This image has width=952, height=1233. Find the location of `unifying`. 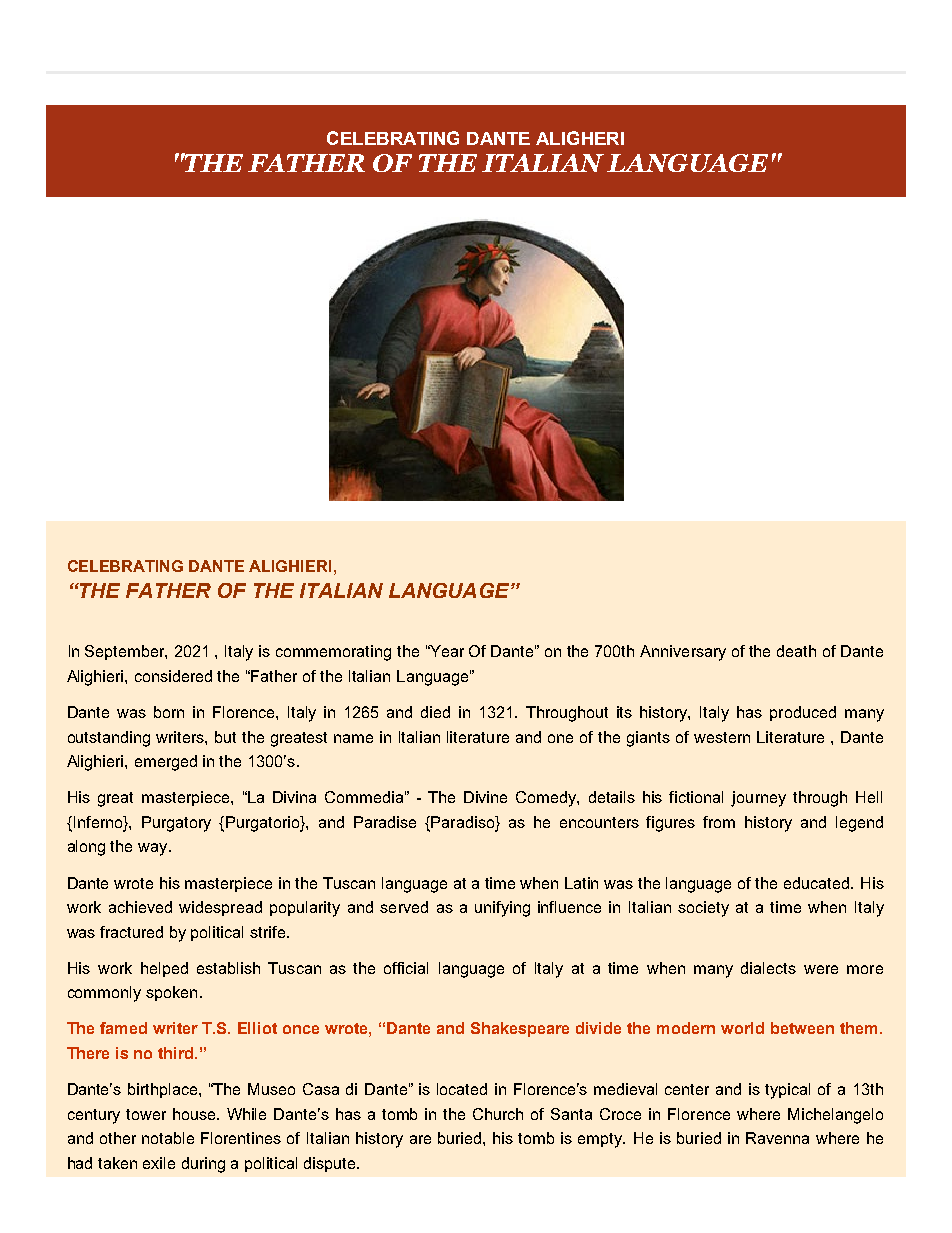

unifying is located at coordinates (502, 909).
